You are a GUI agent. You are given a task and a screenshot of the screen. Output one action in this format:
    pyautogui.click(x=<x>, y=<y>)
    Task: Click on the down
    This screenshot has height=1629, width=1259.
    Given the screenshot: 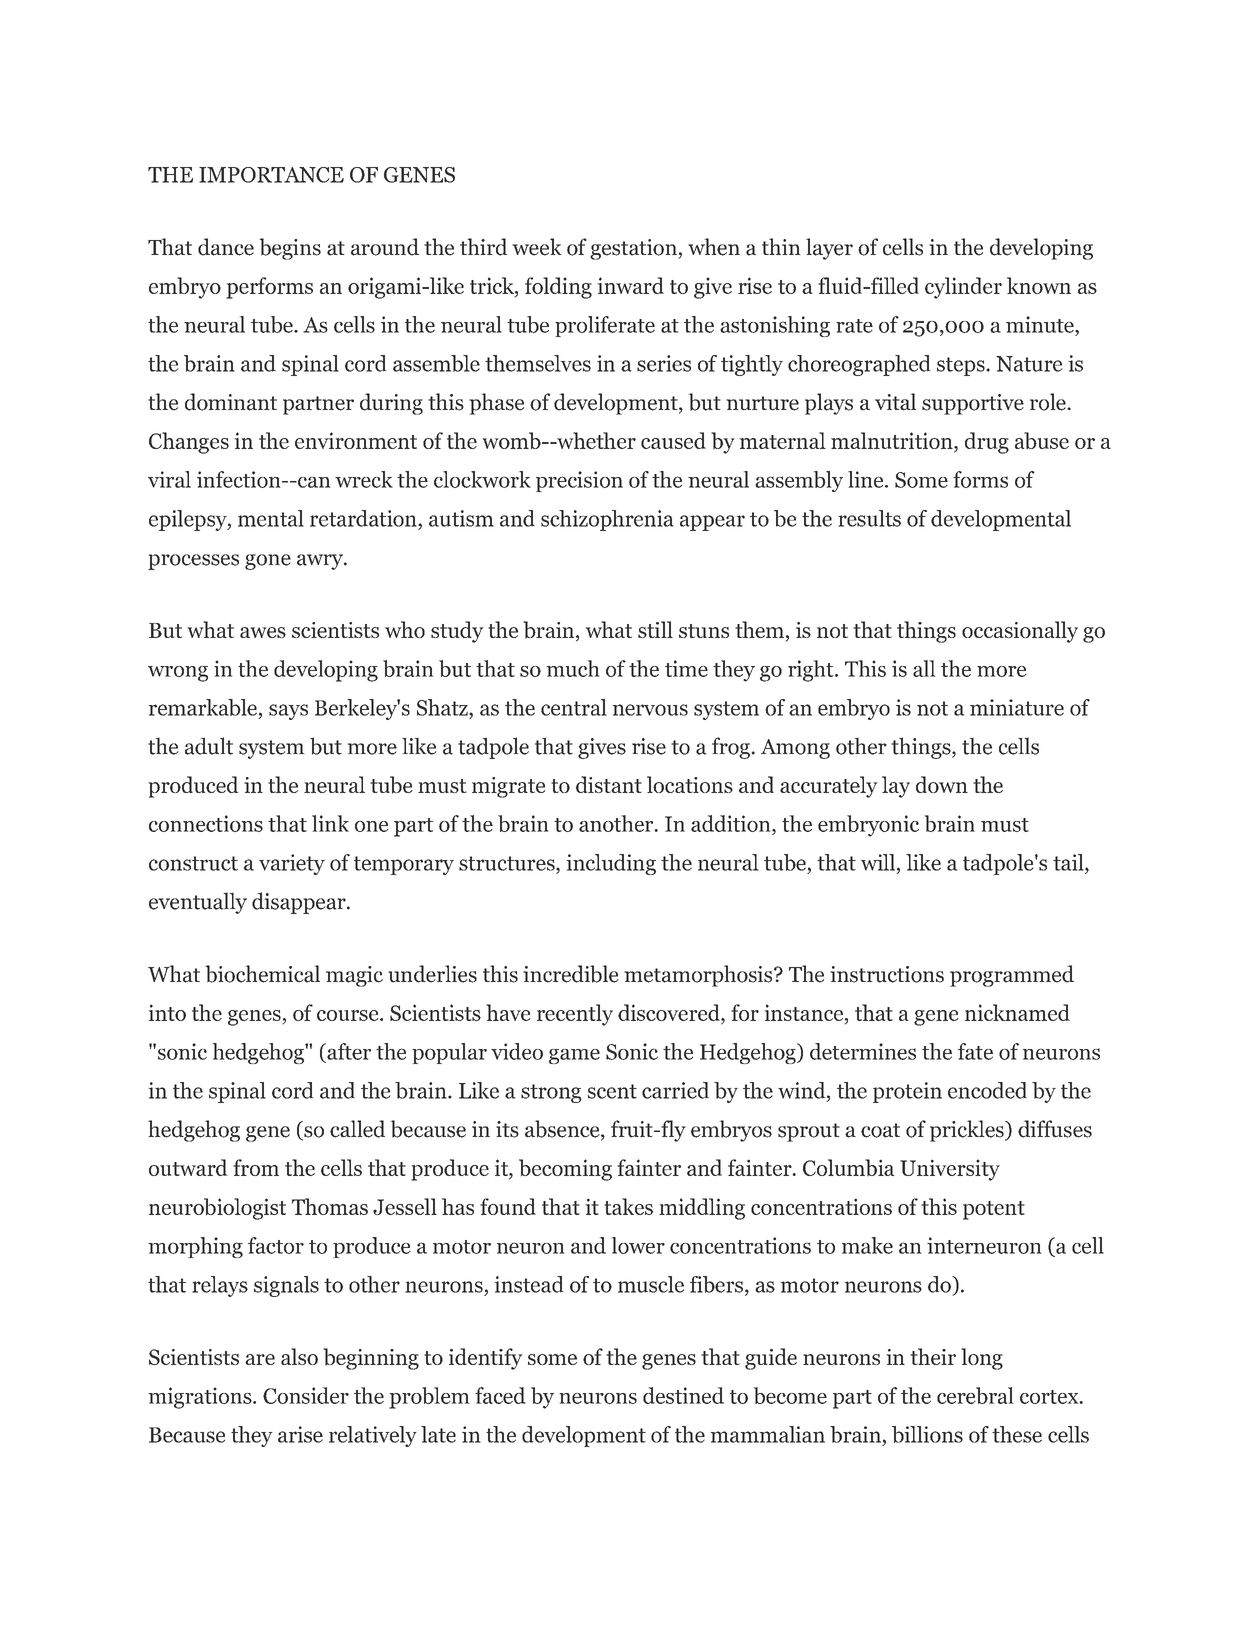 What is the action you would take?
    pyautogui.click(x=942, y=784)
